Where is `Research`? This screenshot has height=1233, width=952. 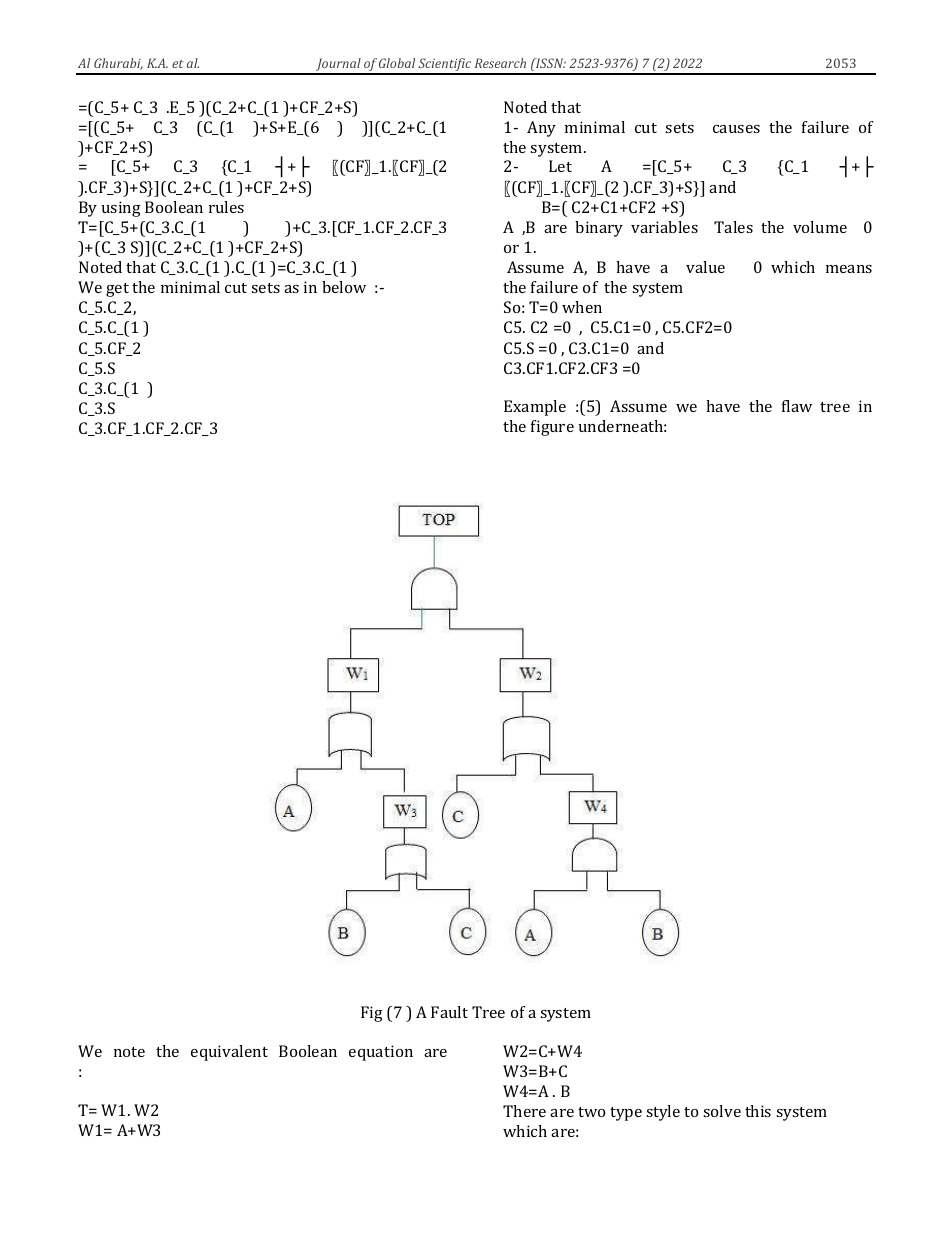 Research is located at coordinates (500, 63).
